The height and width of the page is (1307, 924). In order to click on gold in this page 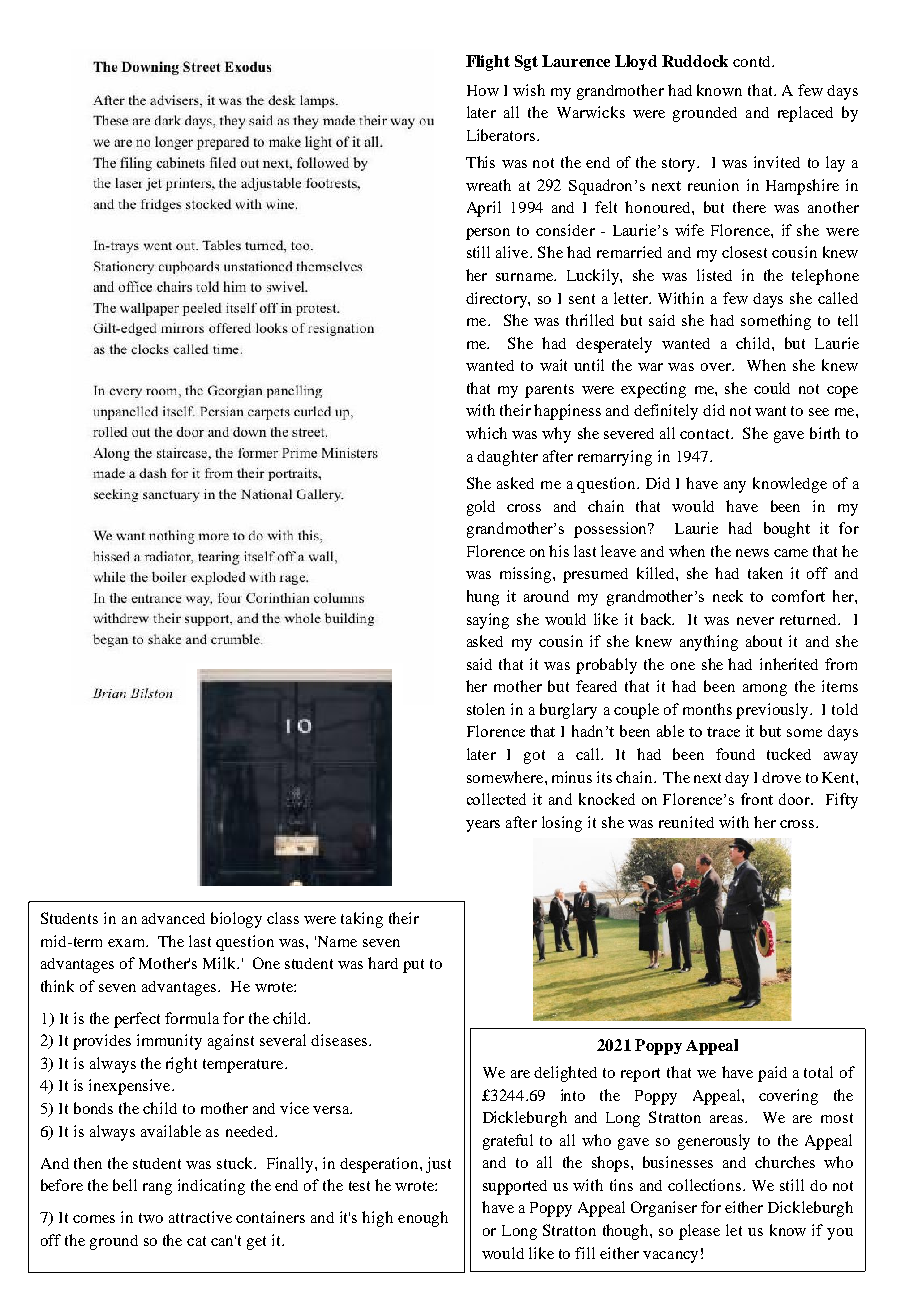, I will do `click(481, 508)`.
